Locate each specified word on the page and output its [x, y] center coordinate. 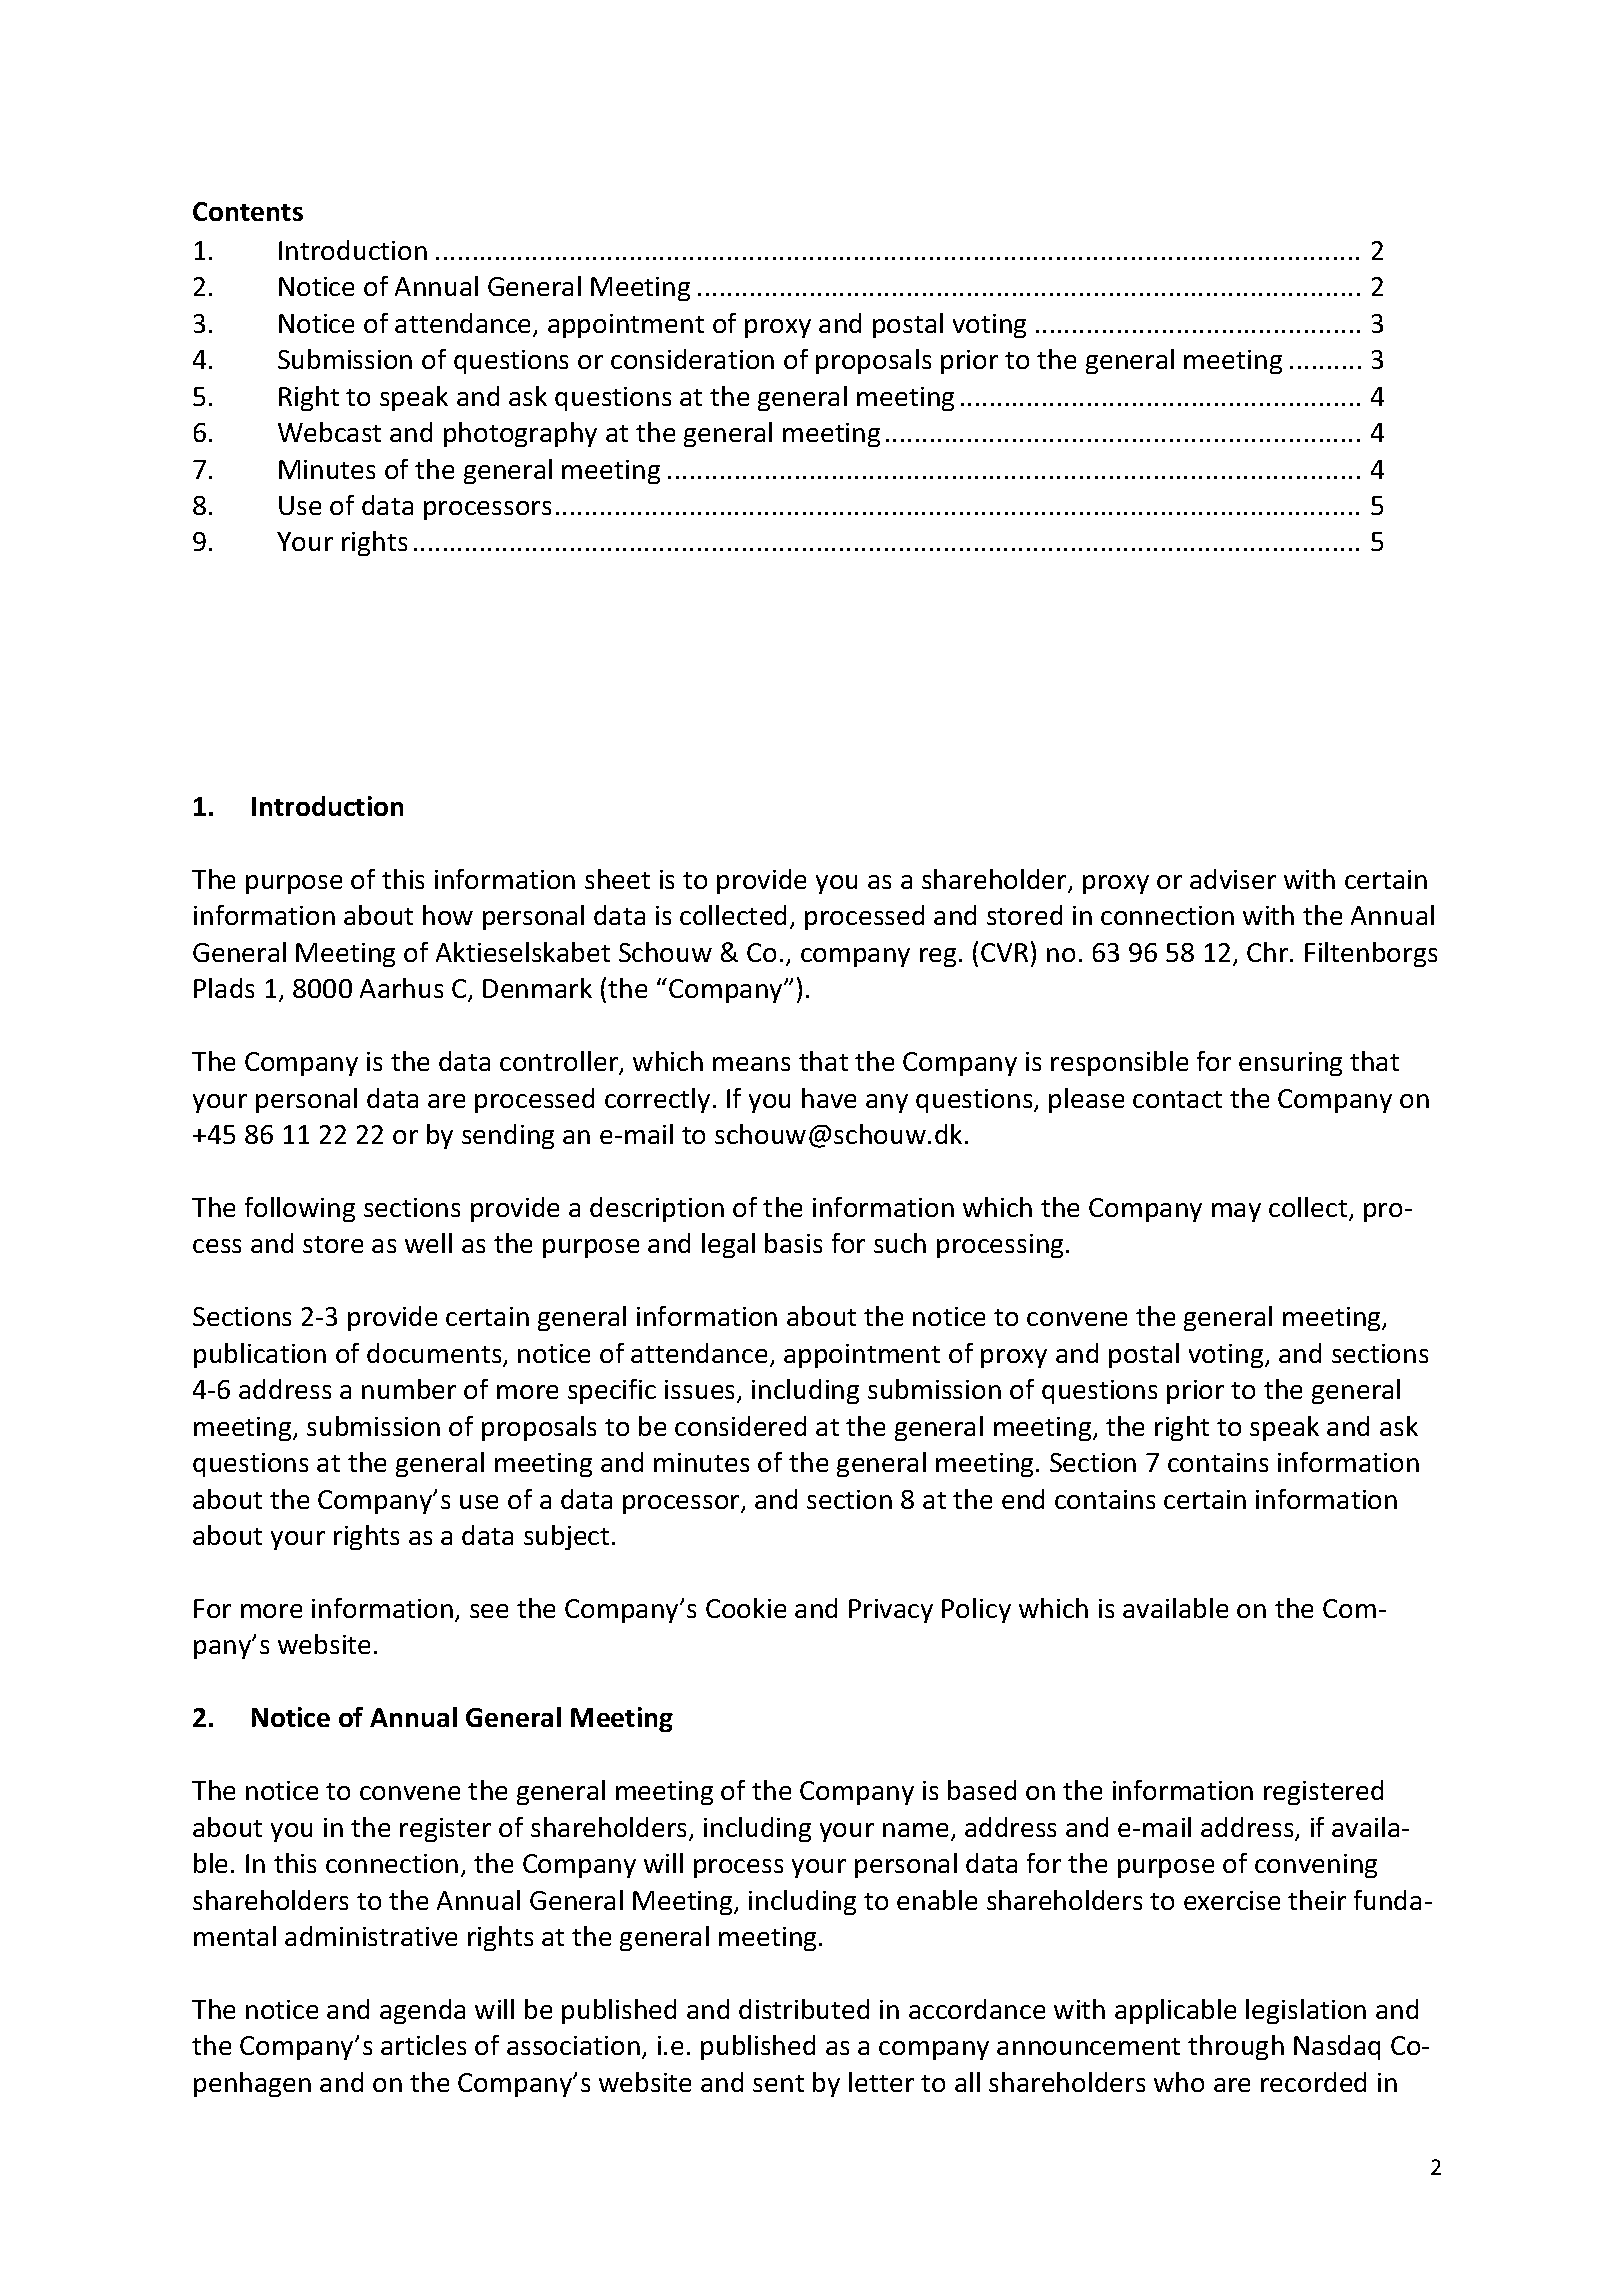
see [489, 1611]
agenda [422, 2011]
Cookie [746, 1608]
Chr [1269, 952]
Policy [976, 1610]
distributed [804, 2009]
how [448, 915]
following [300, 1209]
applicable [1175, 2011]
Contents [248, 211]
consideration [692, 359]
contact [1177, 1099]
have [829, 1098]
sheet [617, 879]
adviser [1233, 879]
